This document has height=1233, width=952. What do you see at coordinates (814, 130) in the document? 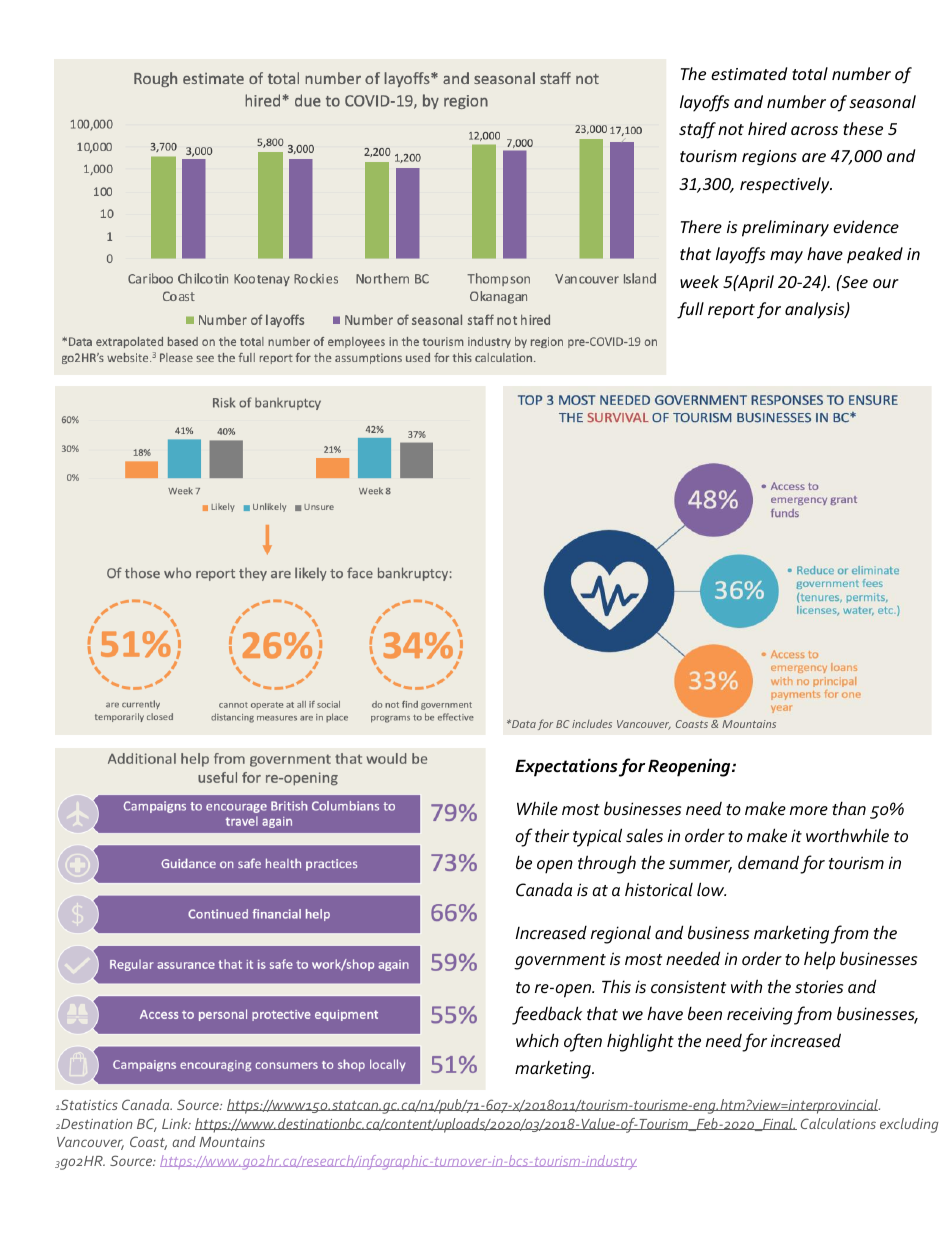
I see `across` at bounding box center [814, 130].
